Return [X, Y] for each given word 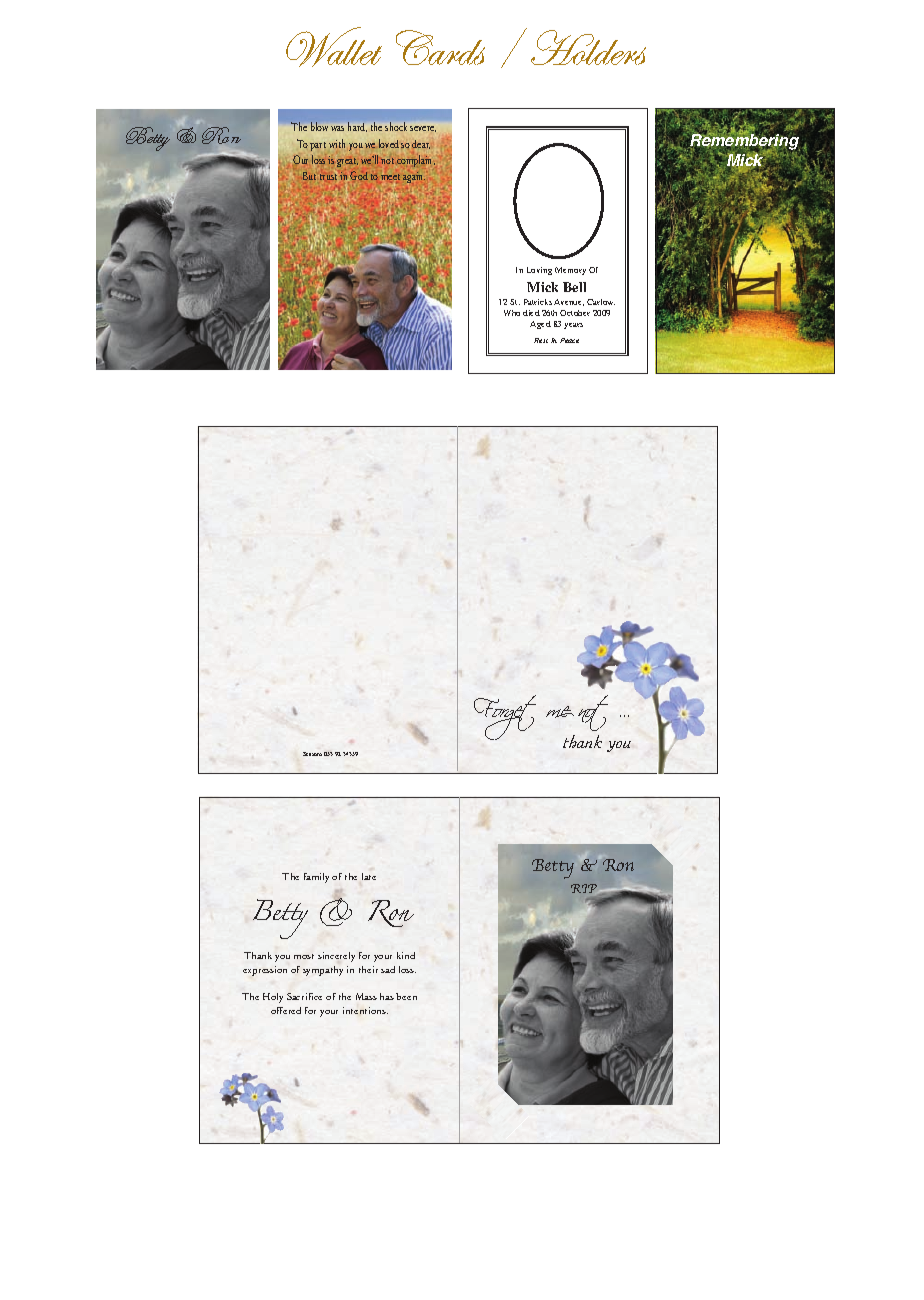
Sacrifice [304, 996]
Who [512, 313]
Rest [541, 340]
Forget [505, 717]
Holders [588, 47]
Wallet [334, 47]
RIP [584, 888]
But [309, 176]
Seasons [312, 754]
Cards [440, 47]
